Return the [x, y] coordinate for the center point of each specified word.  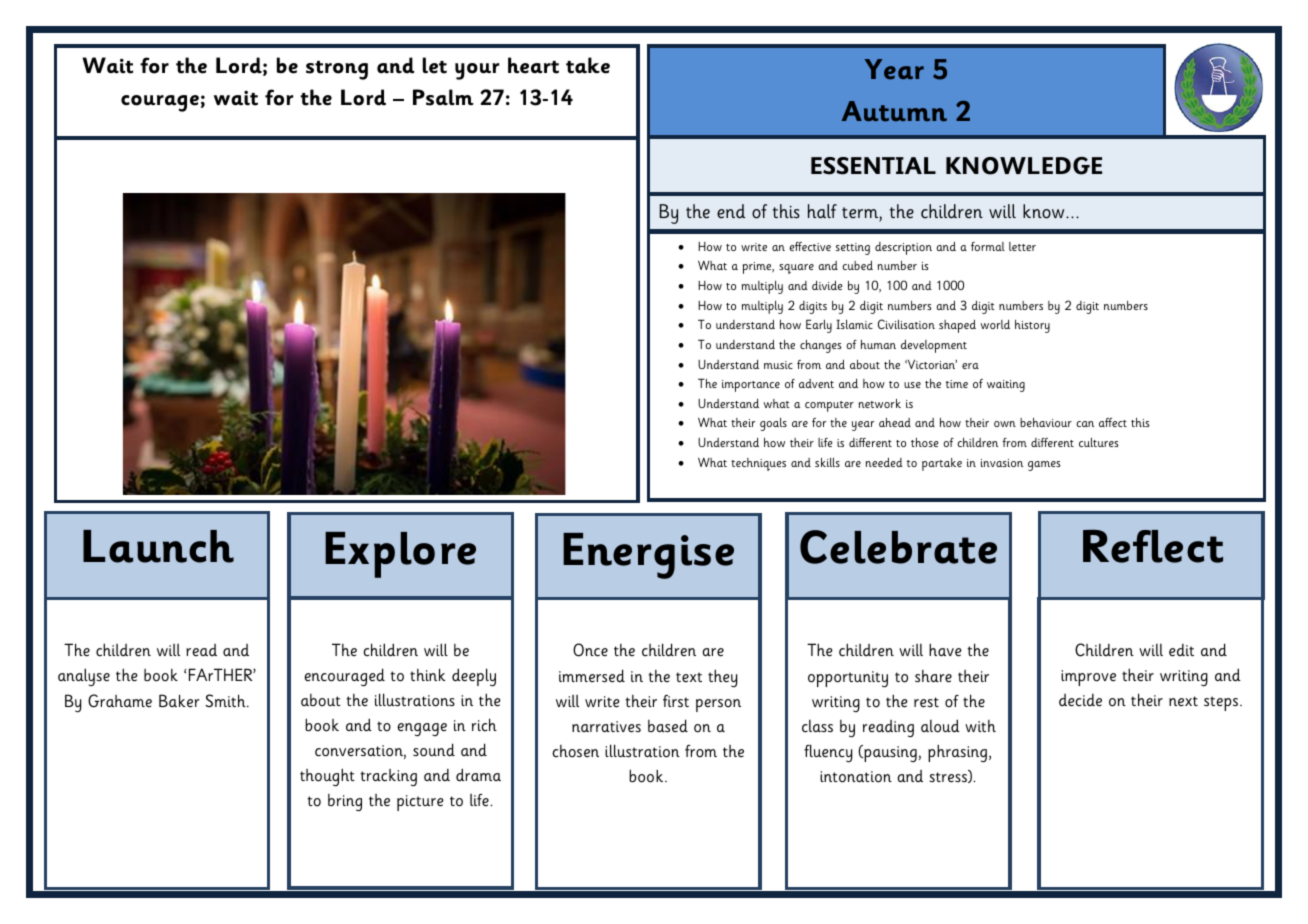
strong [337, 70]
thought [327, 777]
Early [819, 326]
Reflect [1153, 546]
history [1032, 326]
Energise [648, 556]
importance [751, 386]
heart [533, 65]
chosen [575, 751]
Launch [158, 546]
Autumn [894, 111]
